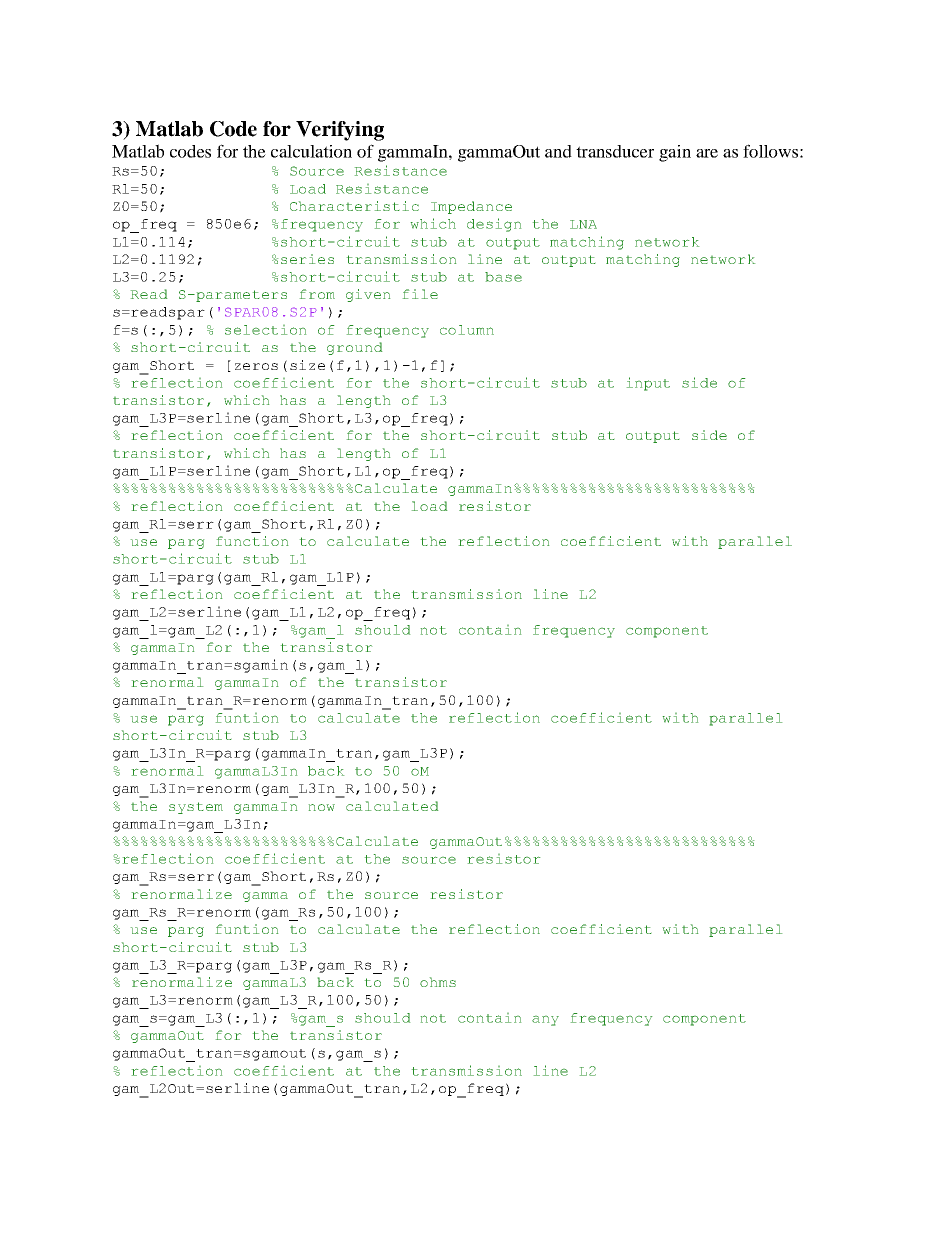 The width and height of the screenshot is (952, 1233). What do you see at coordinates (467, 330) in the screenshot?
I see `column` at bounding box center [467, 330].
